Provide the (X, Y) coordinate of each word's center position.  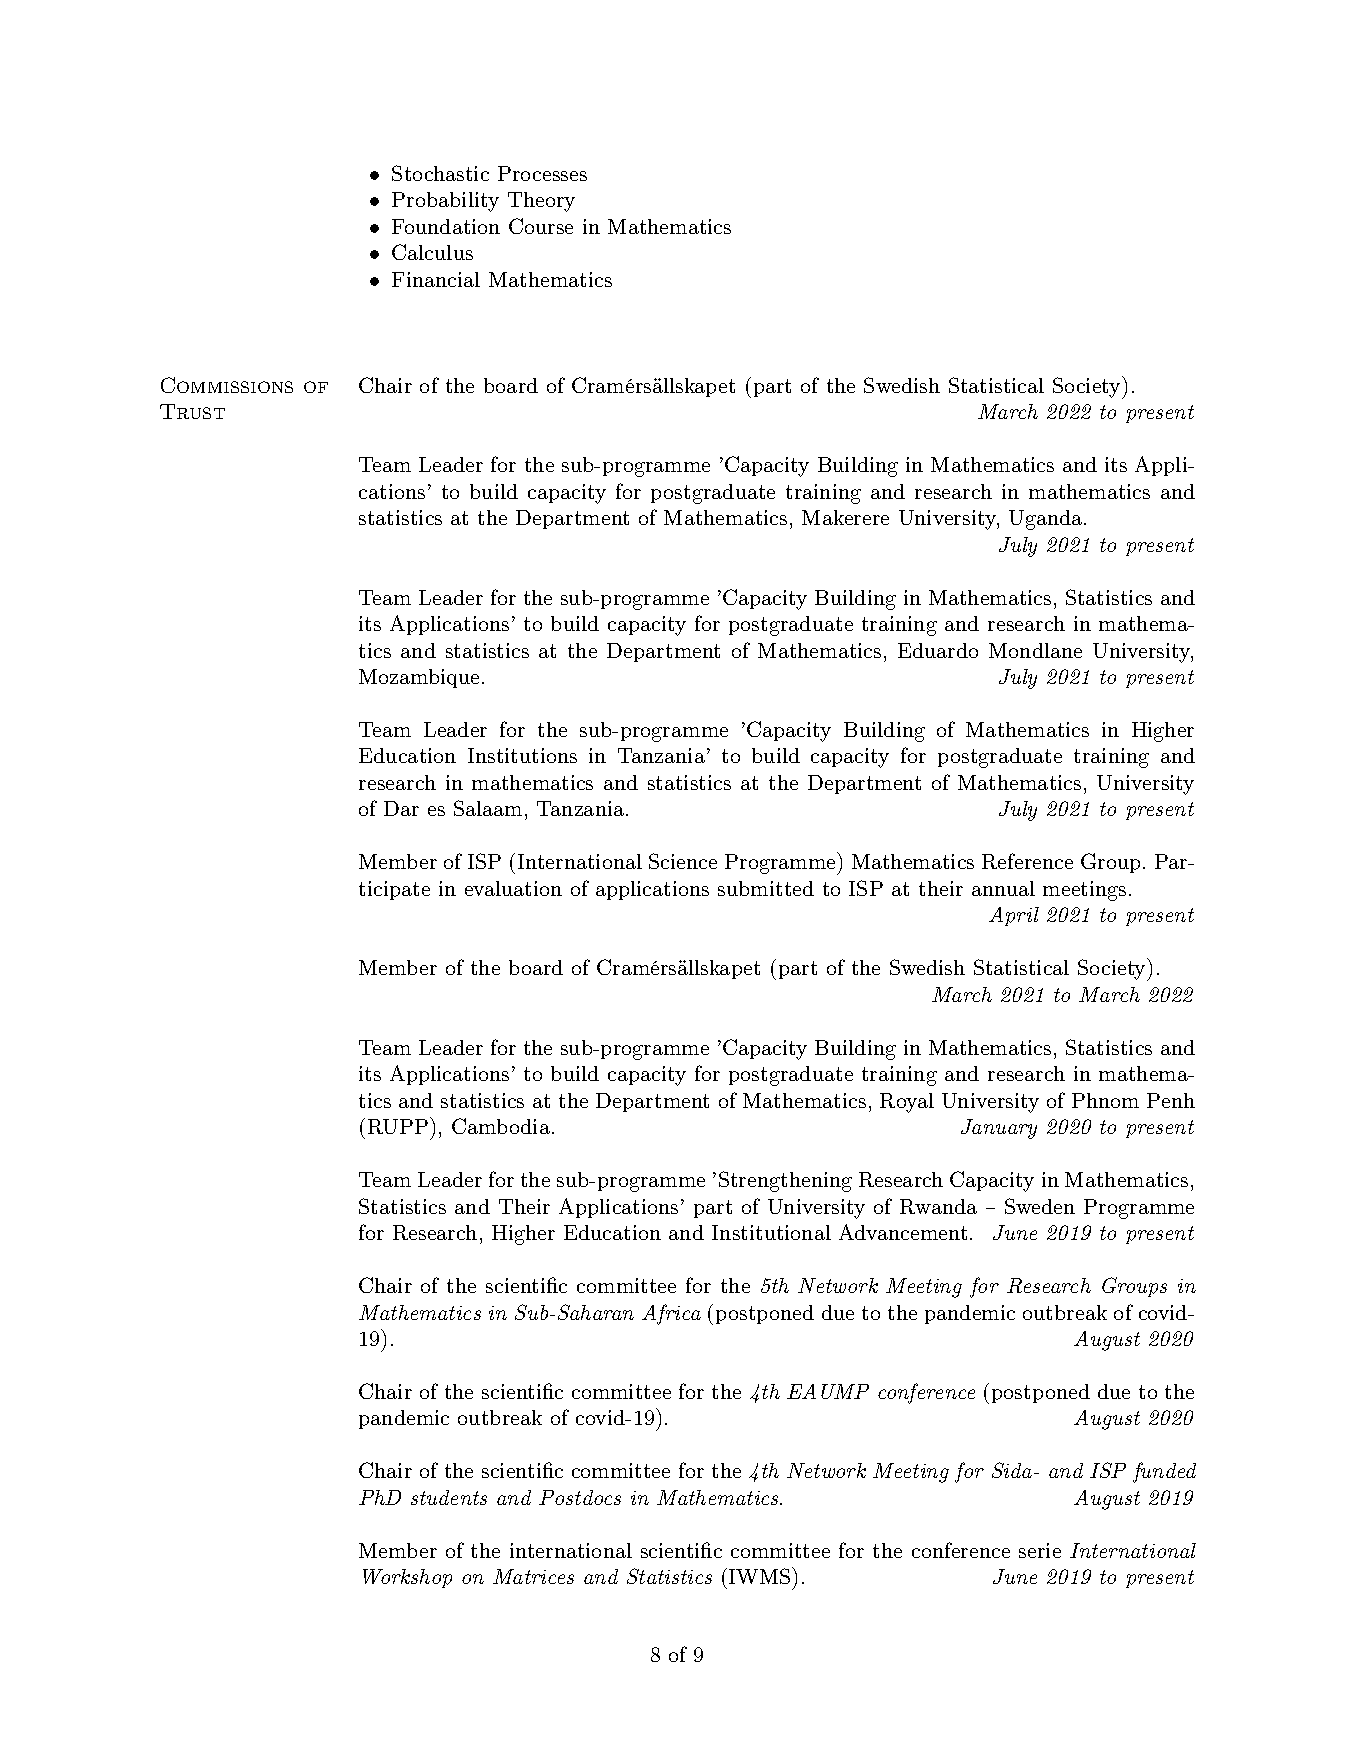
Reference (1027, 861)
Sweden (1040, 1206)
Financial (436, 279)
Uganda (1045, 520)
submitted (766, 888)
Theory (541, 202)
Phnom (1105, 1100)
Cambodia (501, 1126)
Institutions (522, 755)
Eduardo (938, 650)
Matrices (533, 1576)
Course (541, 226)
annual (1003, 888)
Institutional (771, 1232)
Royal (907, 1103)
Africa (671, 1314)
